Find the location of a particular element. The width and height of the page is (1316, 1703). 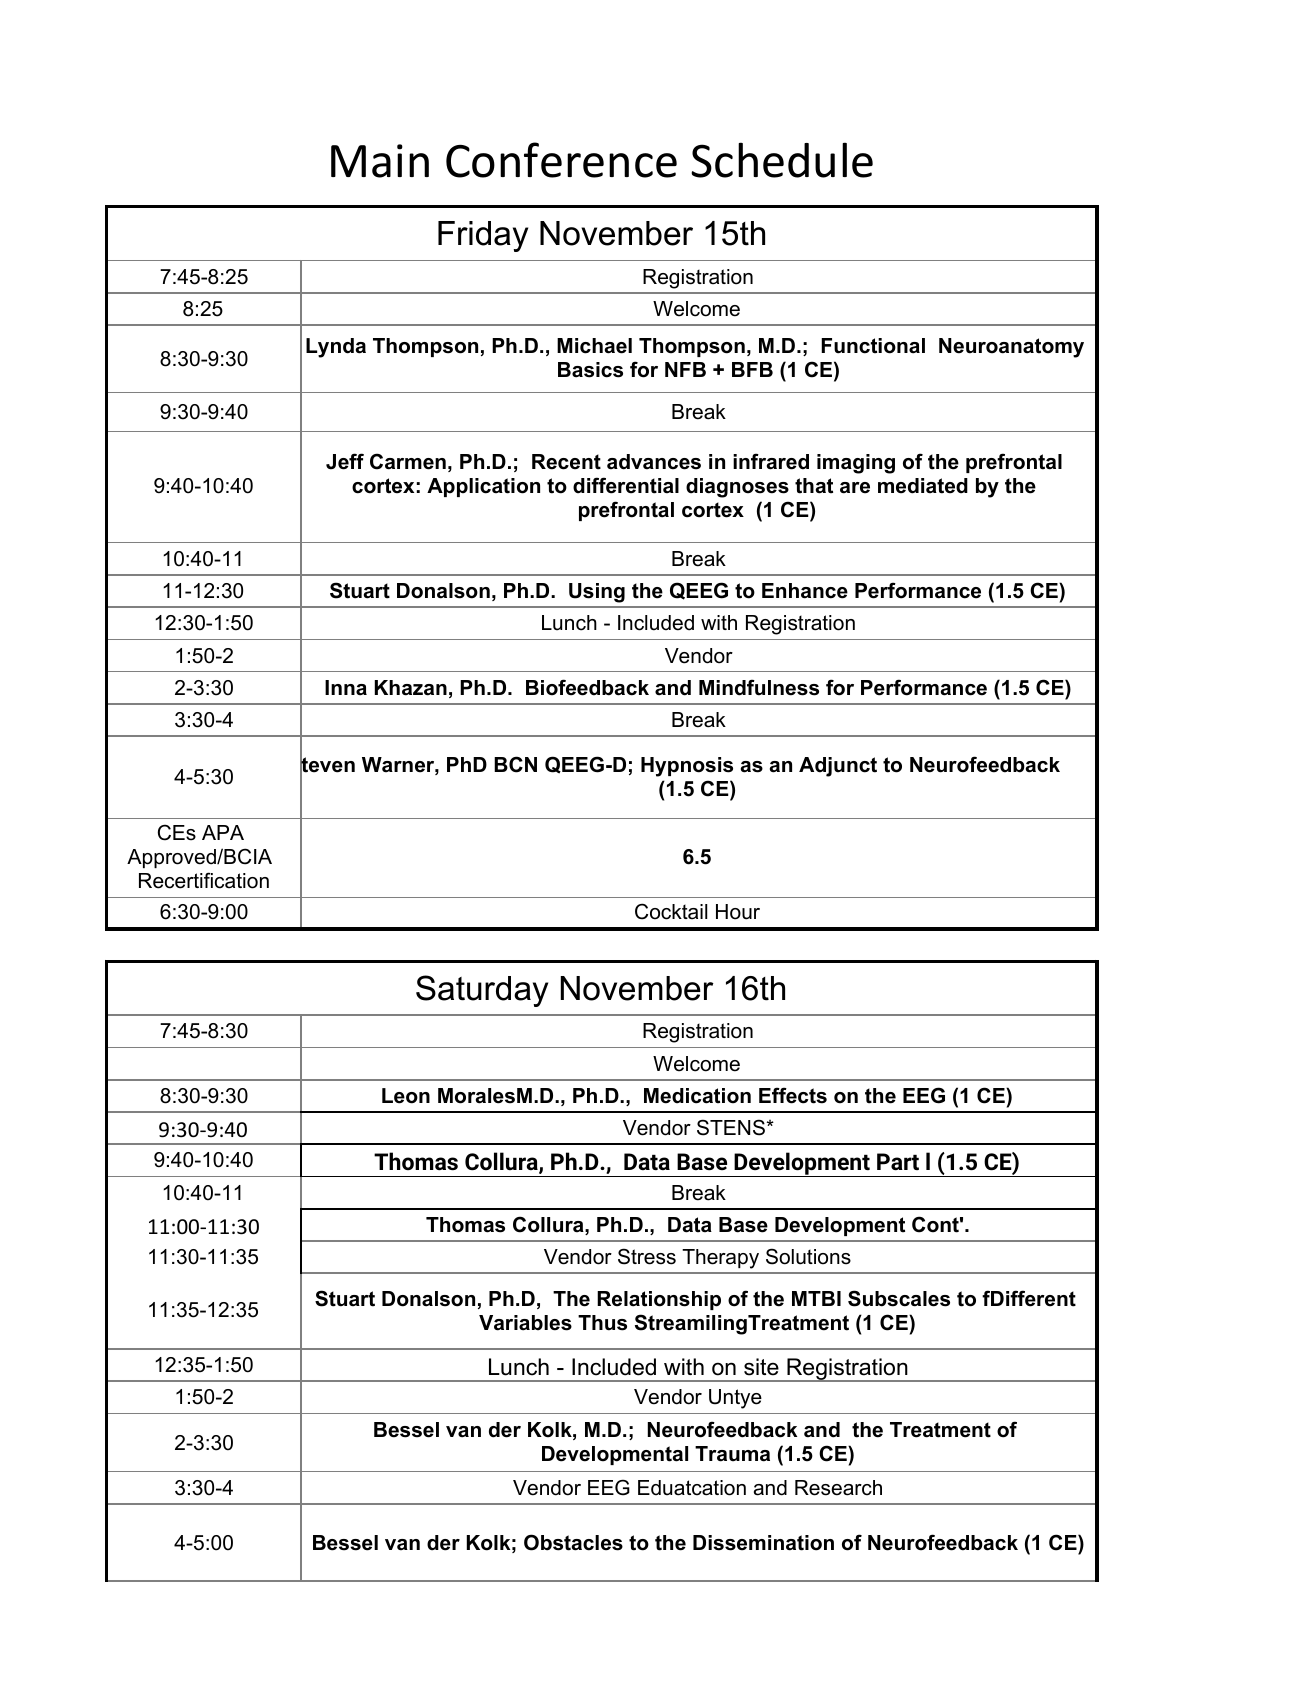

Stress is located at coordinates (647, 1256).
